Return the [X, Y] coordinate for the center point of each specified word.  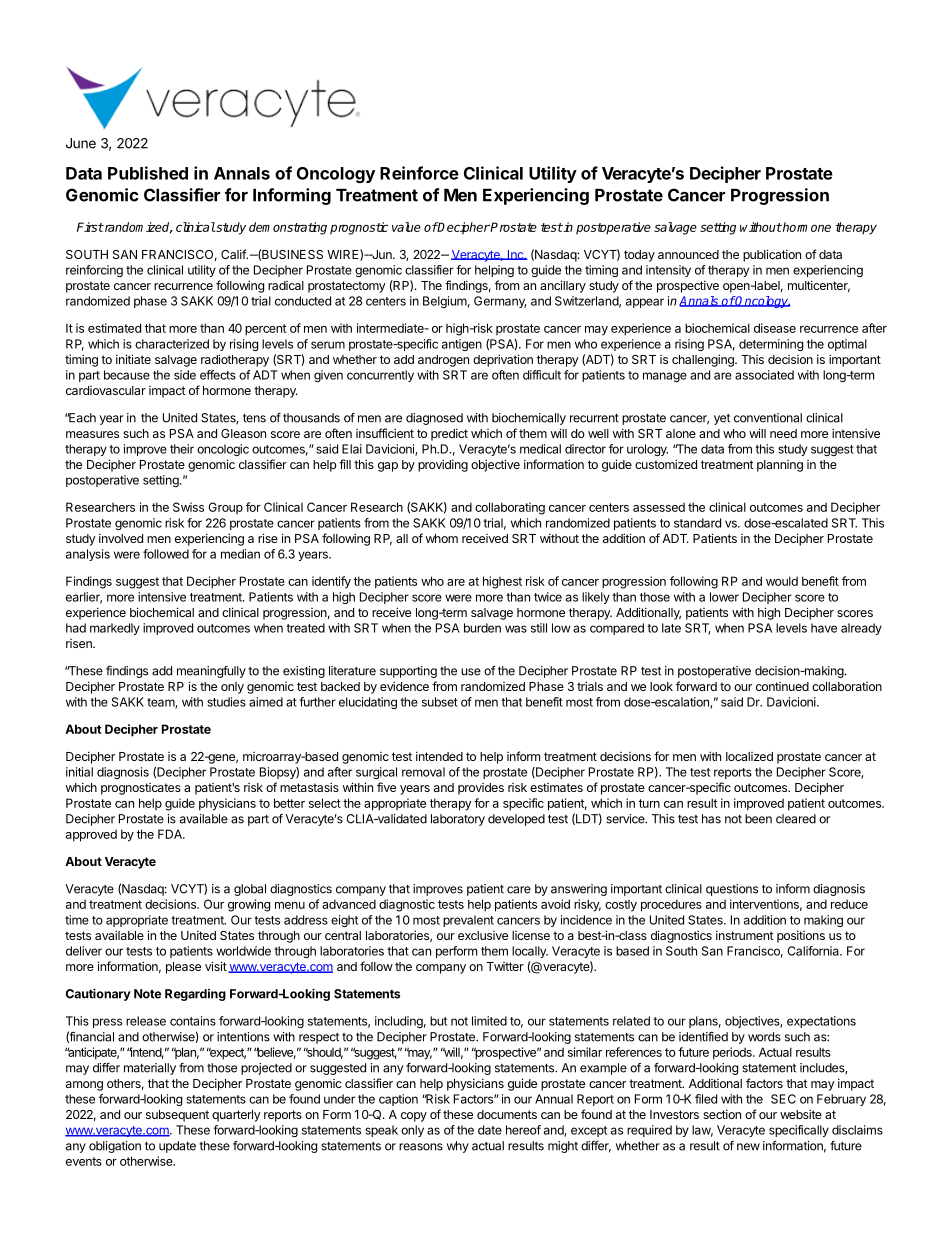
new [748, 1147]
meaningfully [211, 672]
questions [732, 890]
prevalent [468, 921]
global [250, 890]
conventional [768, 418]
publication [772, 255]
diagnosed [434, 419]
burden [482, 628]
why [458, 1147]
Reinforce [419, 173]
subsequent [177, 1116]
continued [782, 686]
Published [148, 173]
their [182, 449]
